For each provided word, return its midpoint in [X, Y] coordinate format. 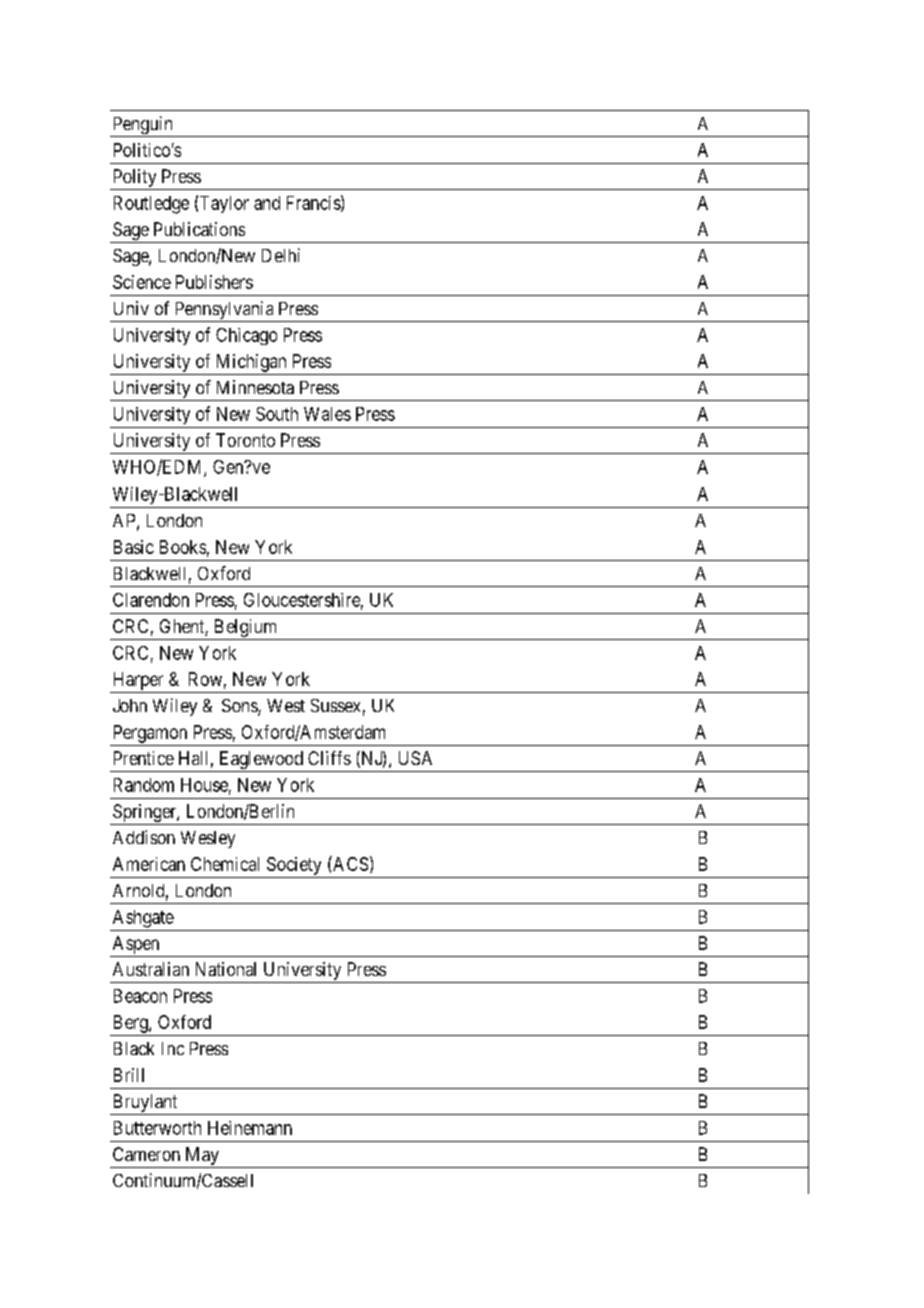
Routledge [151, 205]
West [286, 705]
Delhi [281, 255]
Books [183, 547]
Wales [327, 414]
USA [415, 758]
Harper [138, 681]
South [277, 414]
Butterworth [157, 1128]
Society [294, 866]
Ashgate [143, 919]
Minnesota [255, 387]
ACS [349, 863]
